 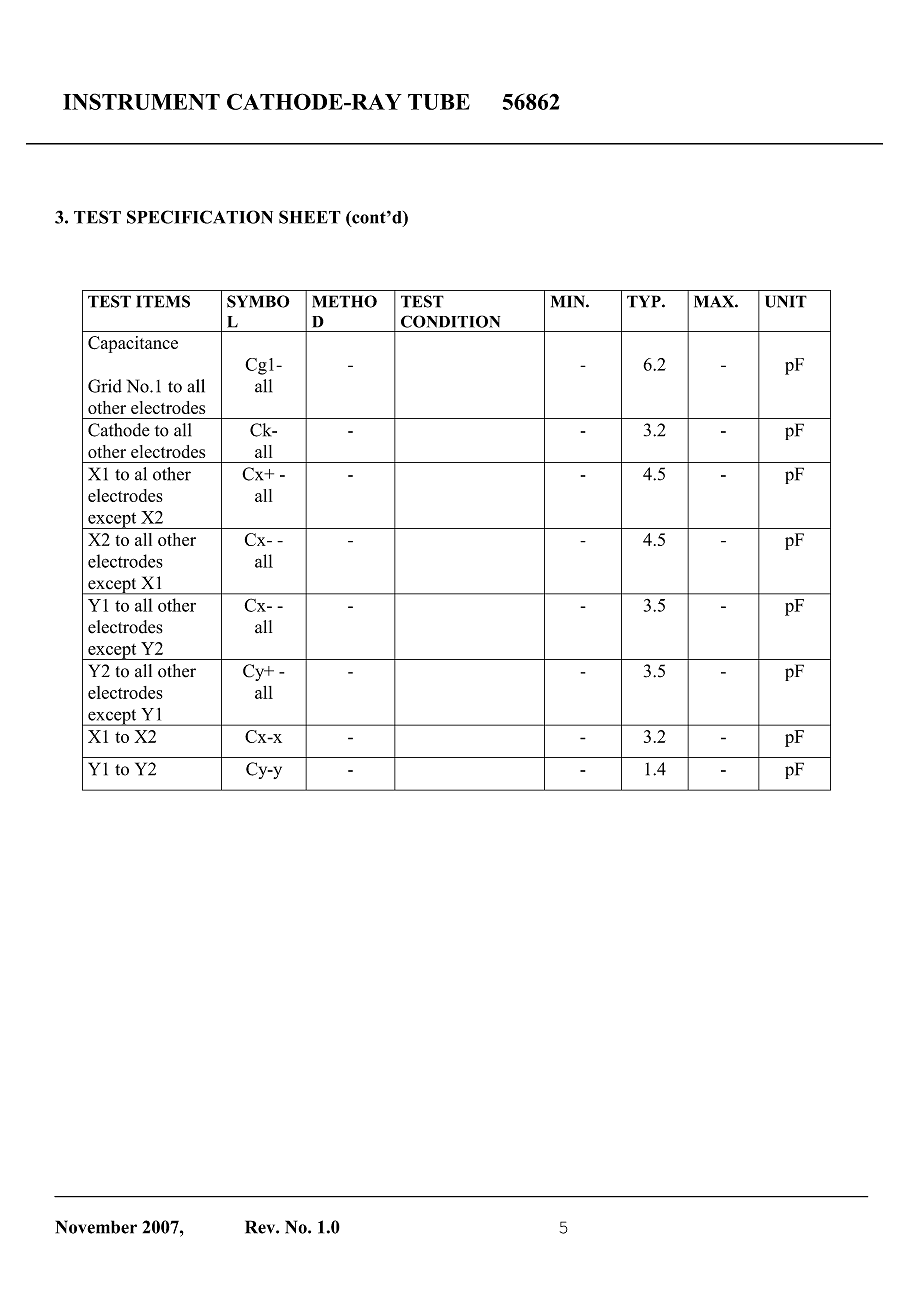 I want to click on INSTRUMENT, so click(x=141, y=101).
